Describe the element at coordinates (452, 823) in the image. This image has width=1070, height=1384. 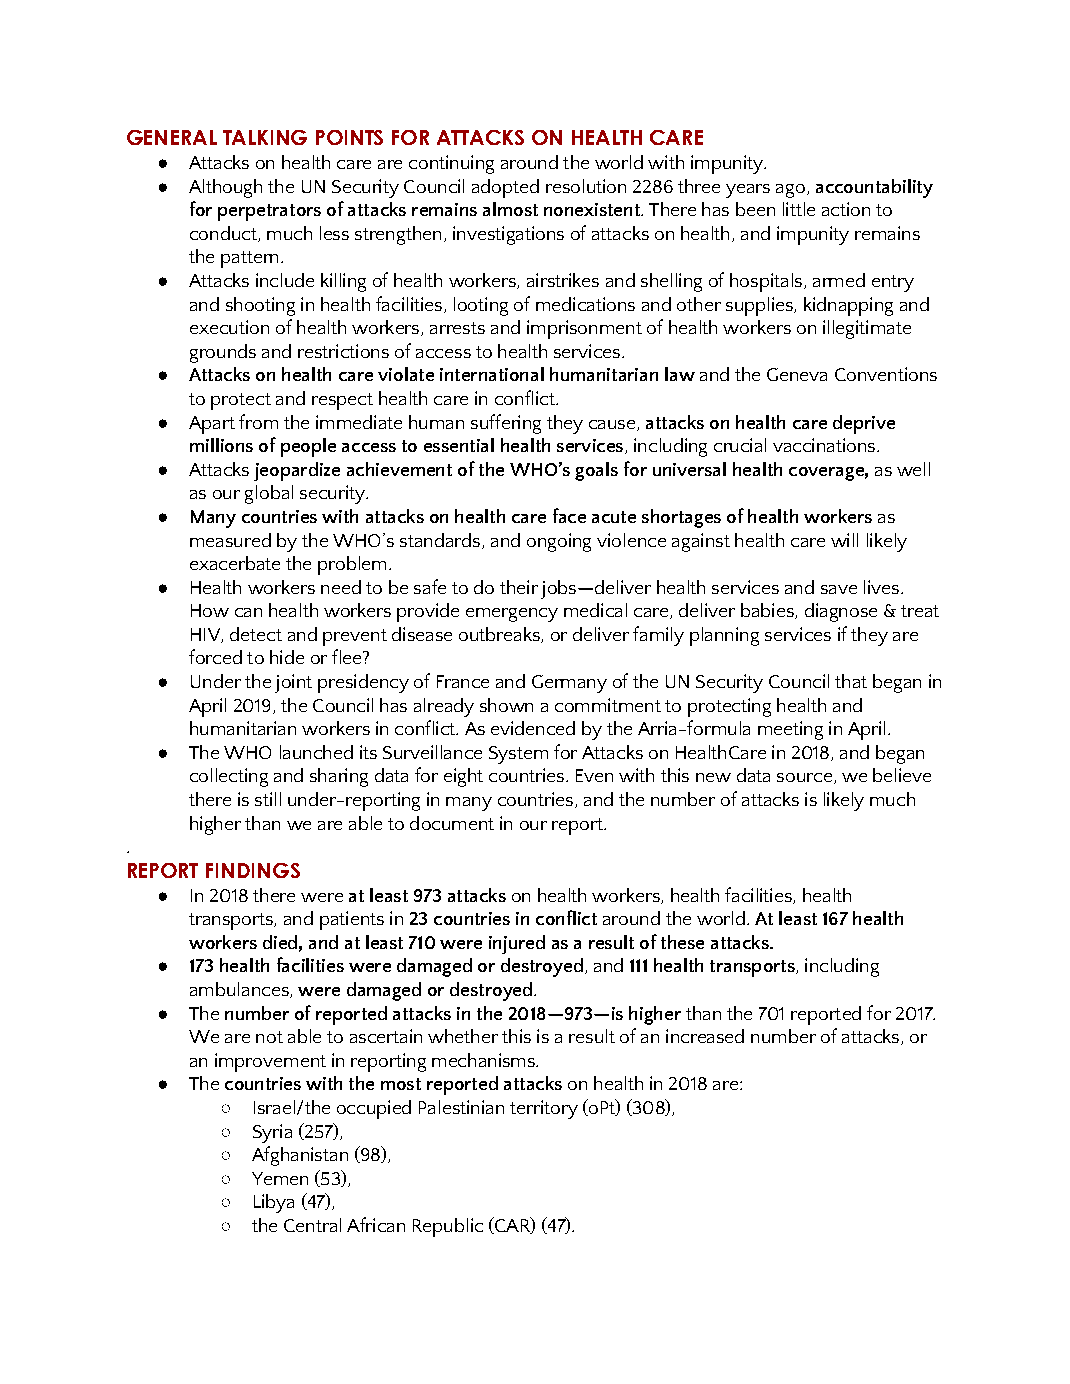
I see `document` at that location.
